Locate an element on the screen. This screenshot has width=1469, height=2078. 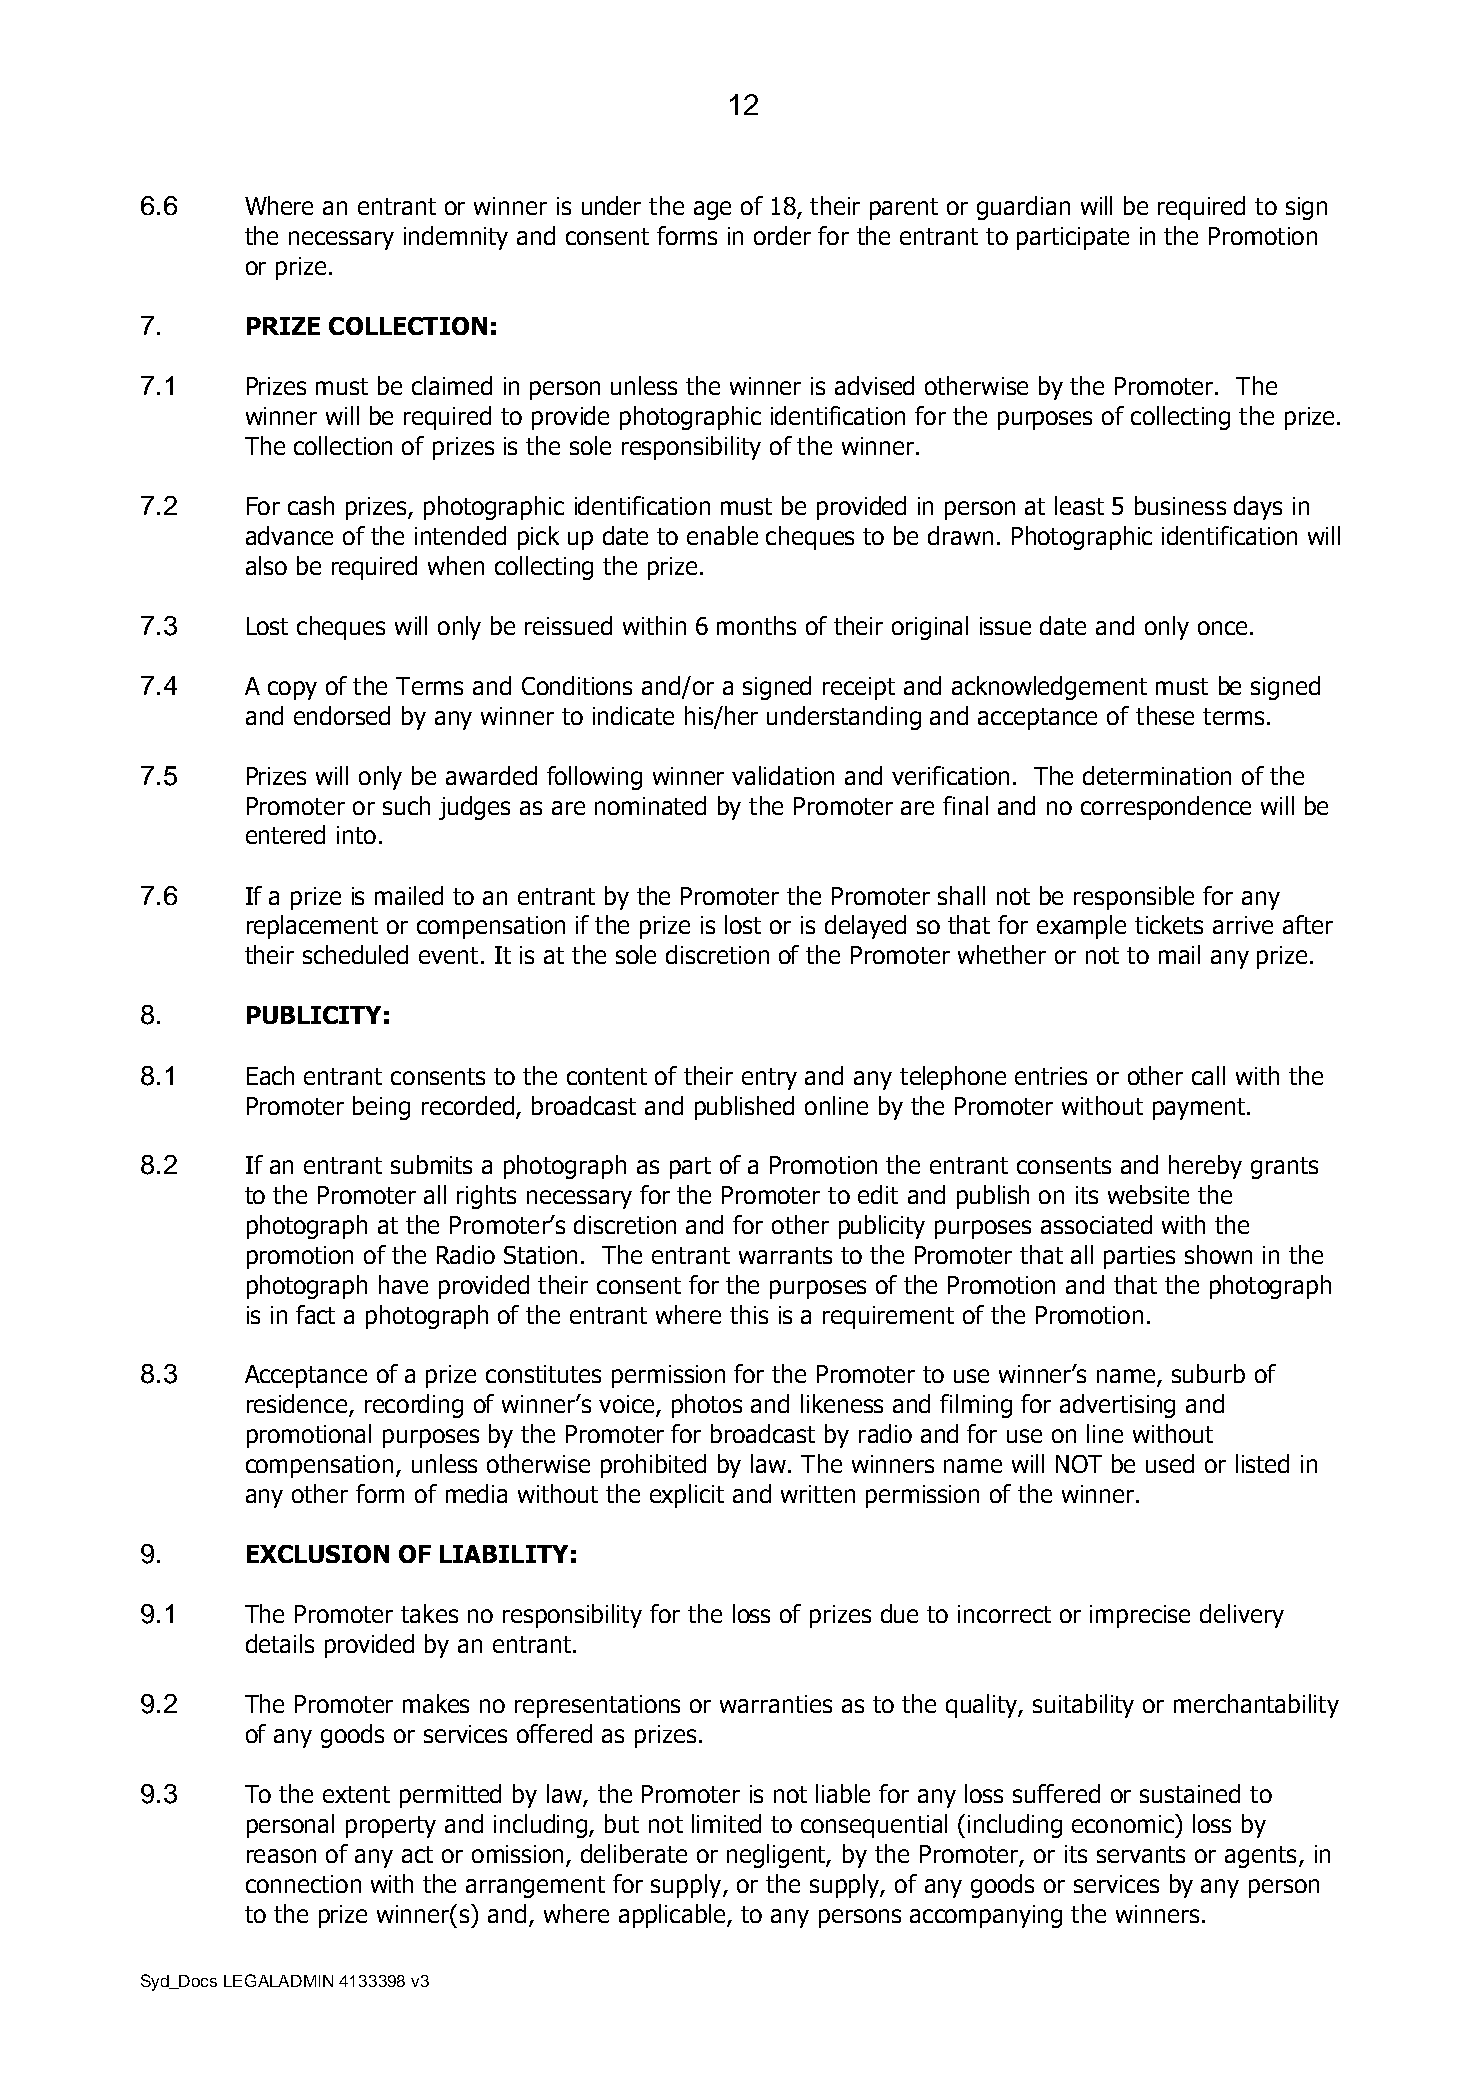
property is located at coordinates (391, 1827).
